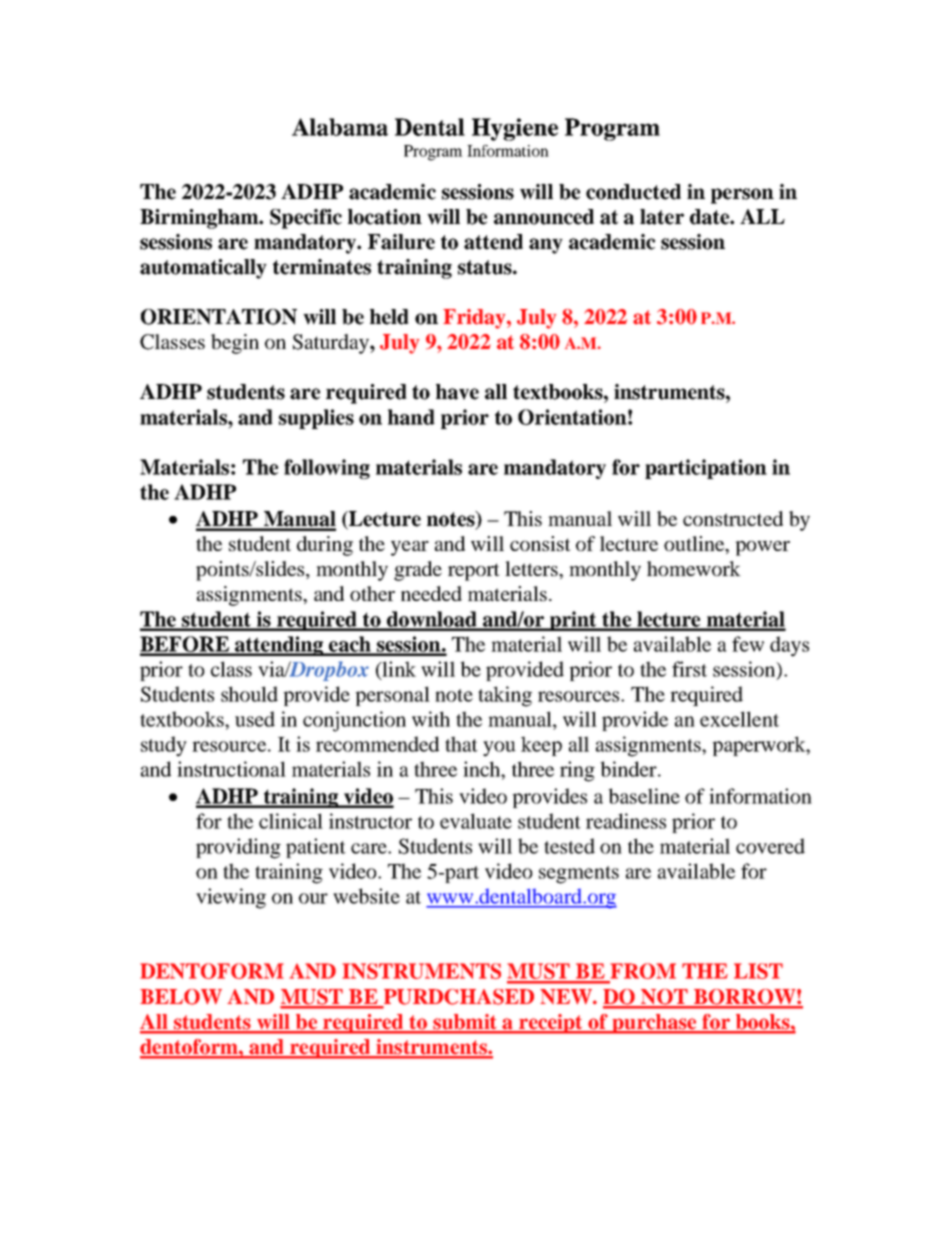  What do you see at coordinates (231, 769) in the screenshot?
I see `instructional` at bounding box center [231, 769].
